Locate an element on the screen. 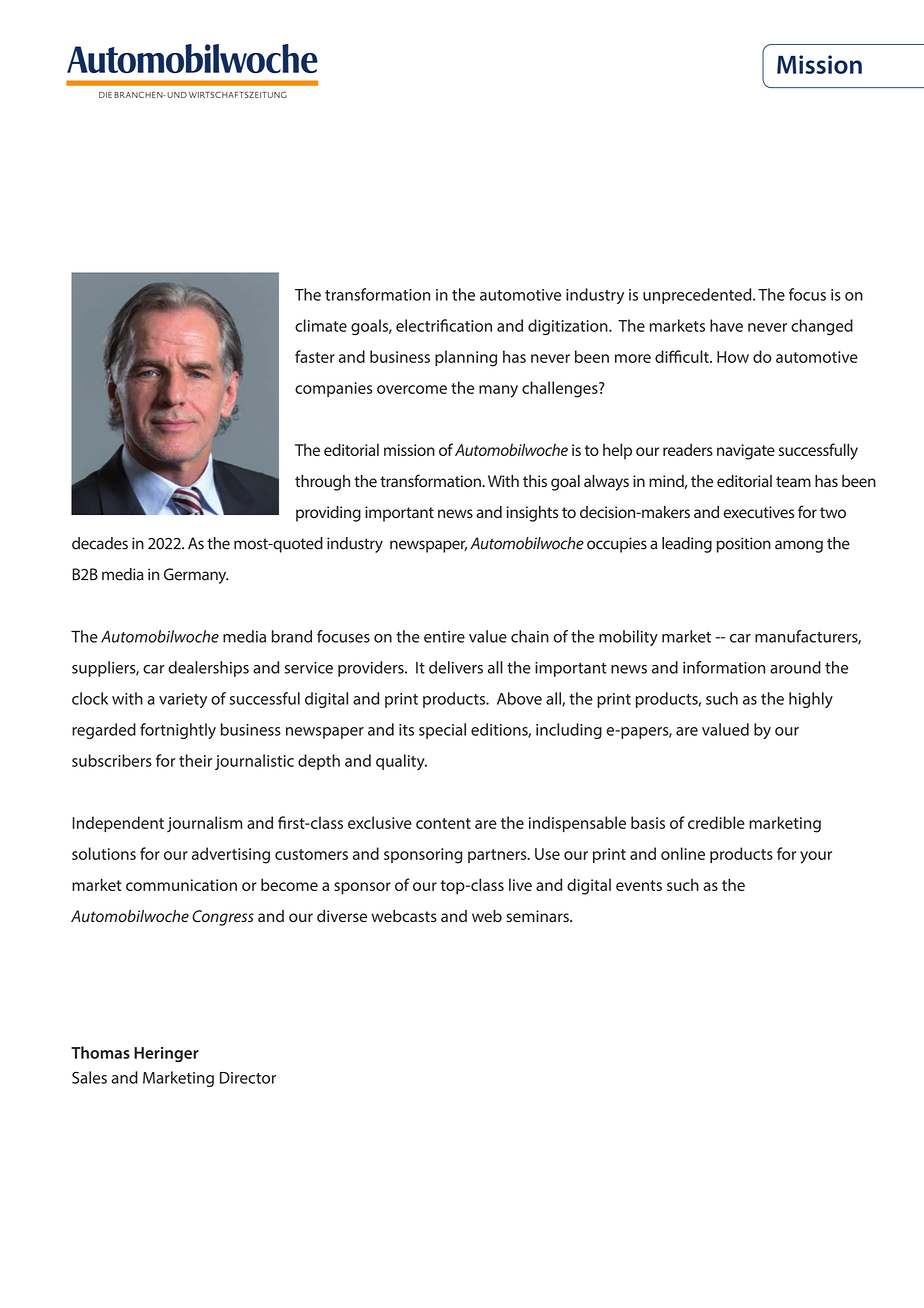 The width and height of the screenshot is (924, 1308). Director is located at coordinates (248, 1078).
